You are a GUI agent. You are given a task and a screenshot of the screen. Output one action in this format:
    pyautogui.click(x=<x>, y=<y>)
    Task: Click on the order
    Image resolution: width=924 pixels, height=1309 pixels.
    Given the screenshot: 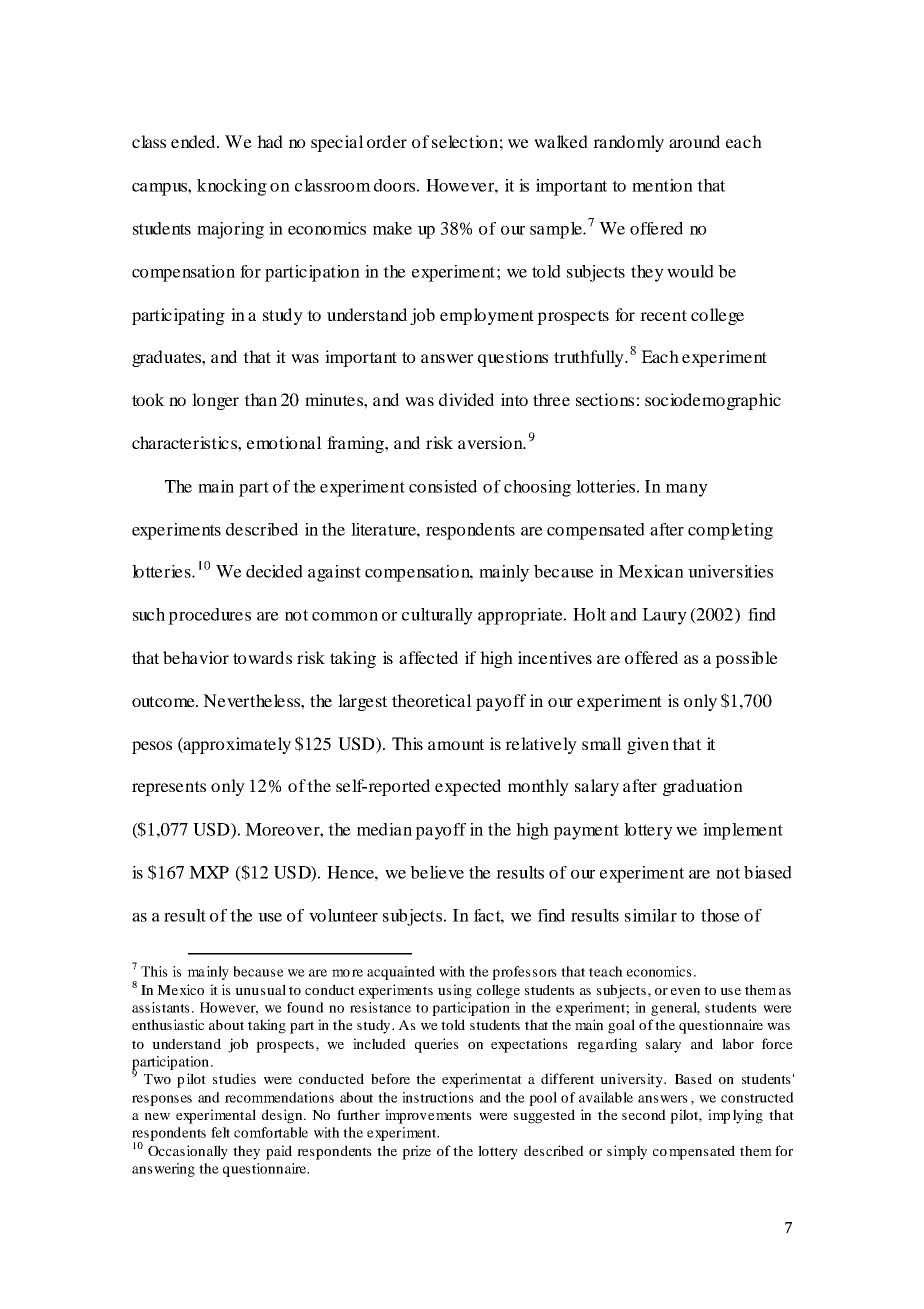 What is the action you would take?
    pyautogui.click(x=387, y=141)
